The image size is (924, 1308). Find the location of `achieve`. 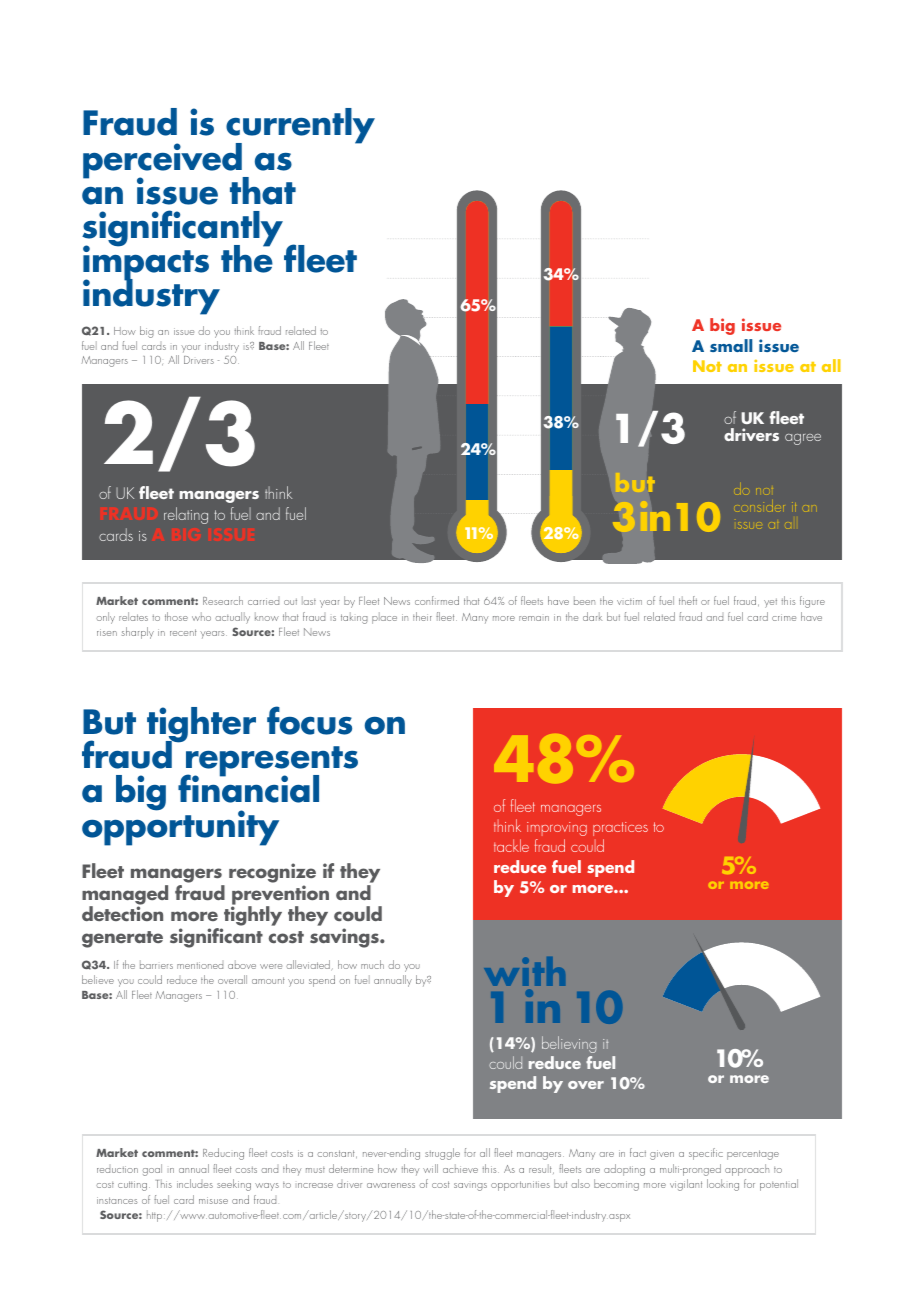

achieve is located at coordinates (460, 1168).
